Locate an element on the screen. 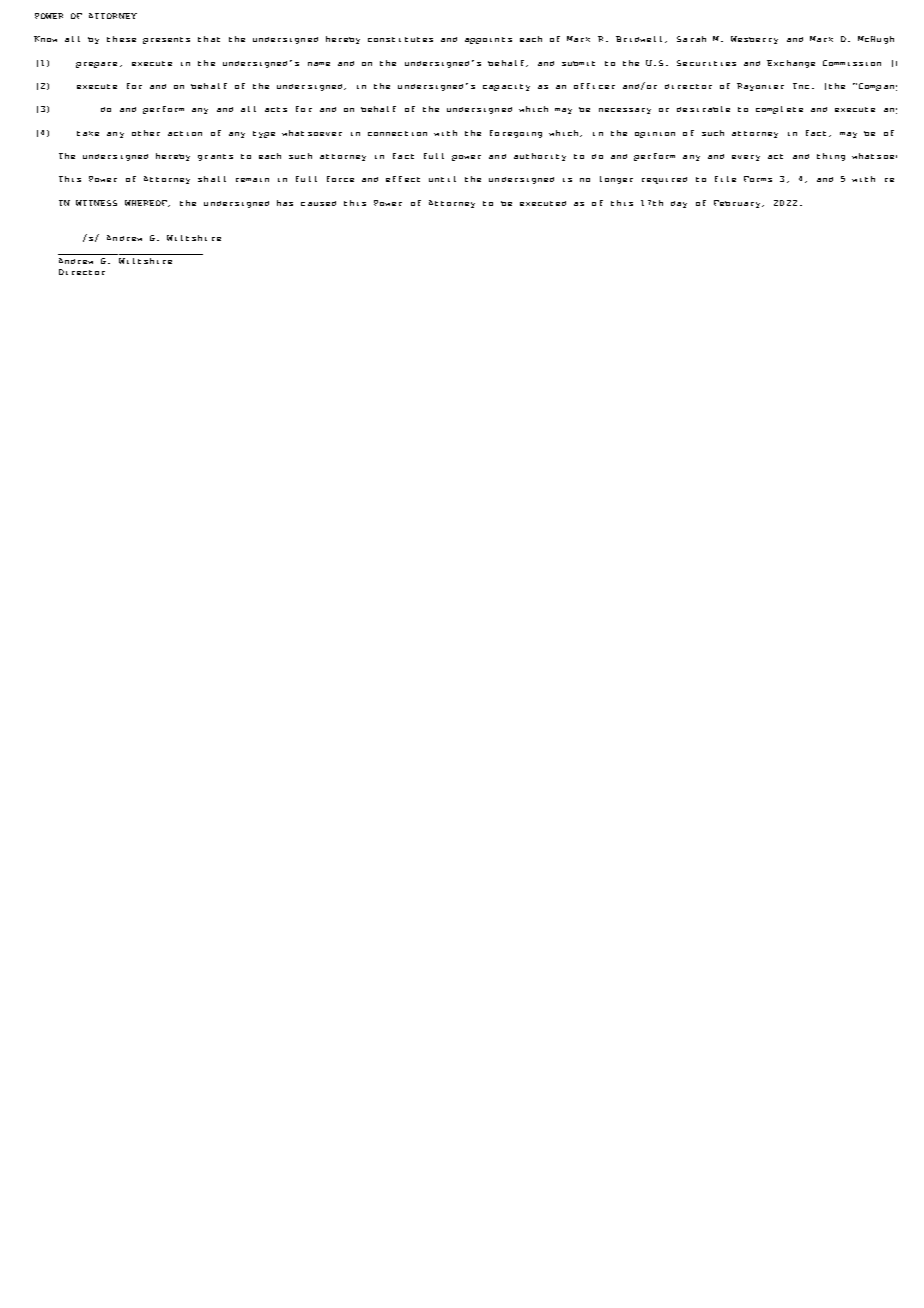 The image size is (924, 1308). other is located at coordinates (146, 133).
